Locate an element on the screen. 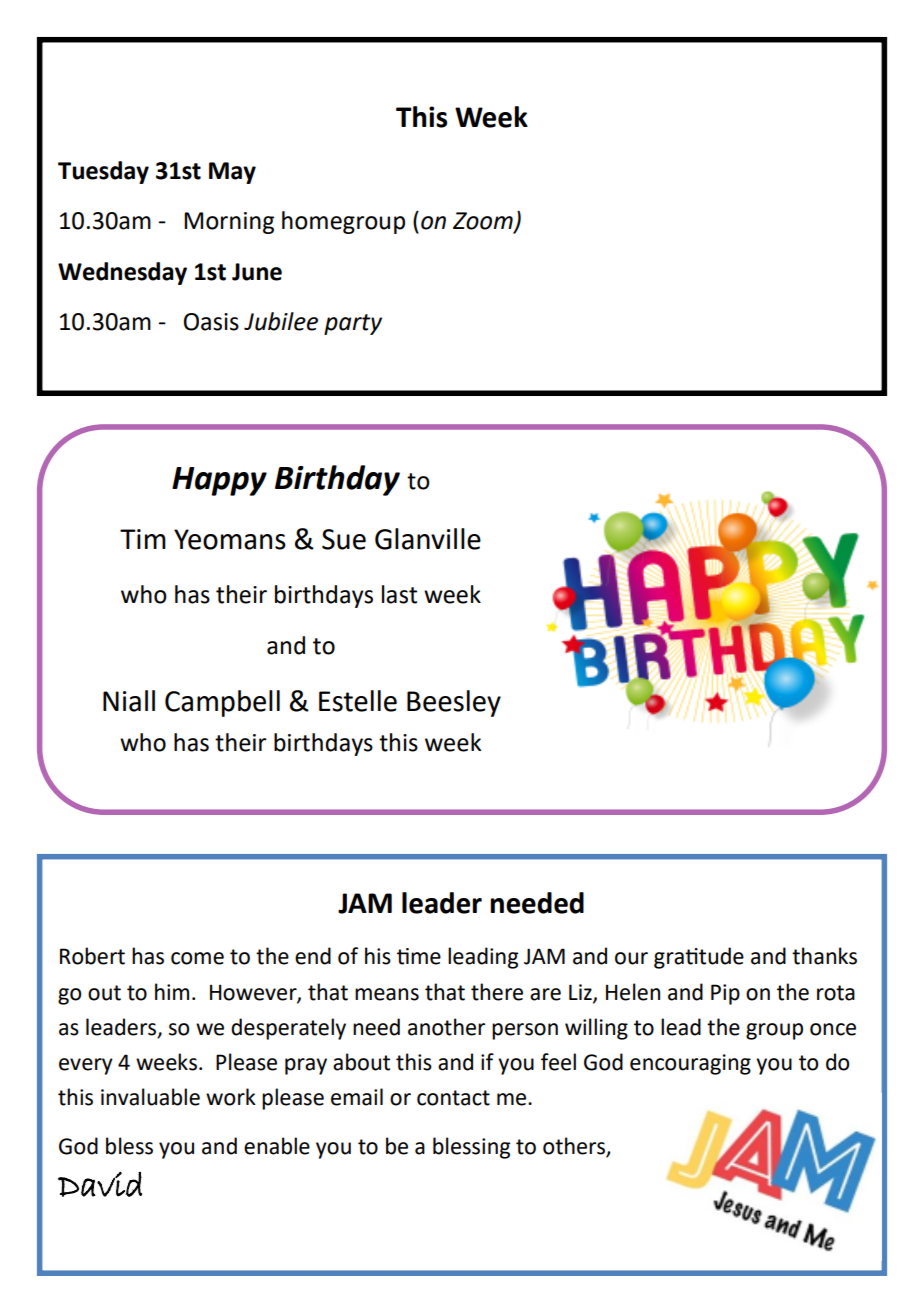 Image resolution: width=924 pixels, height=1313 pixels. party is located at coordinates (353, 324).
